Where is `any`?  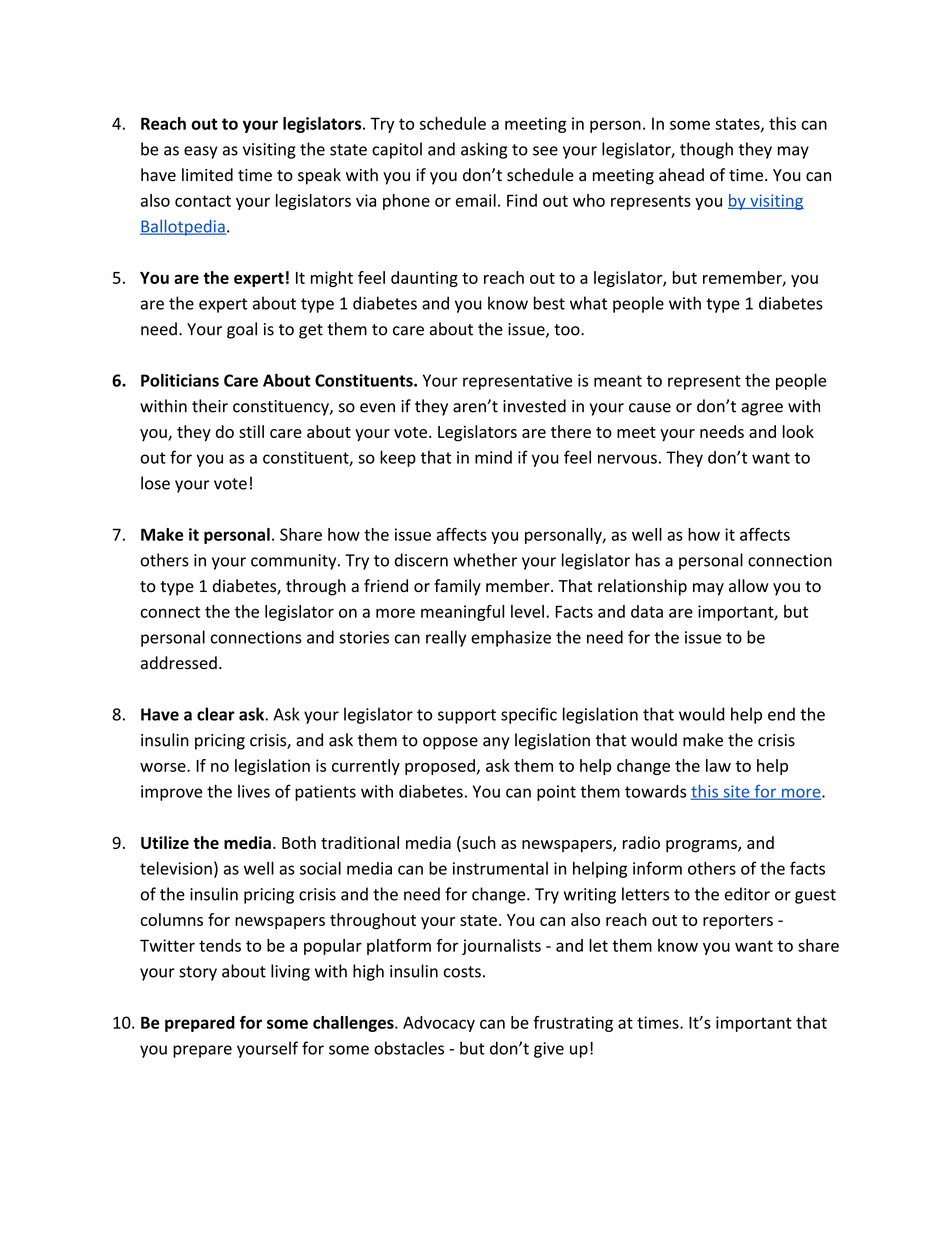
any is located at coordinates (496, 743).
